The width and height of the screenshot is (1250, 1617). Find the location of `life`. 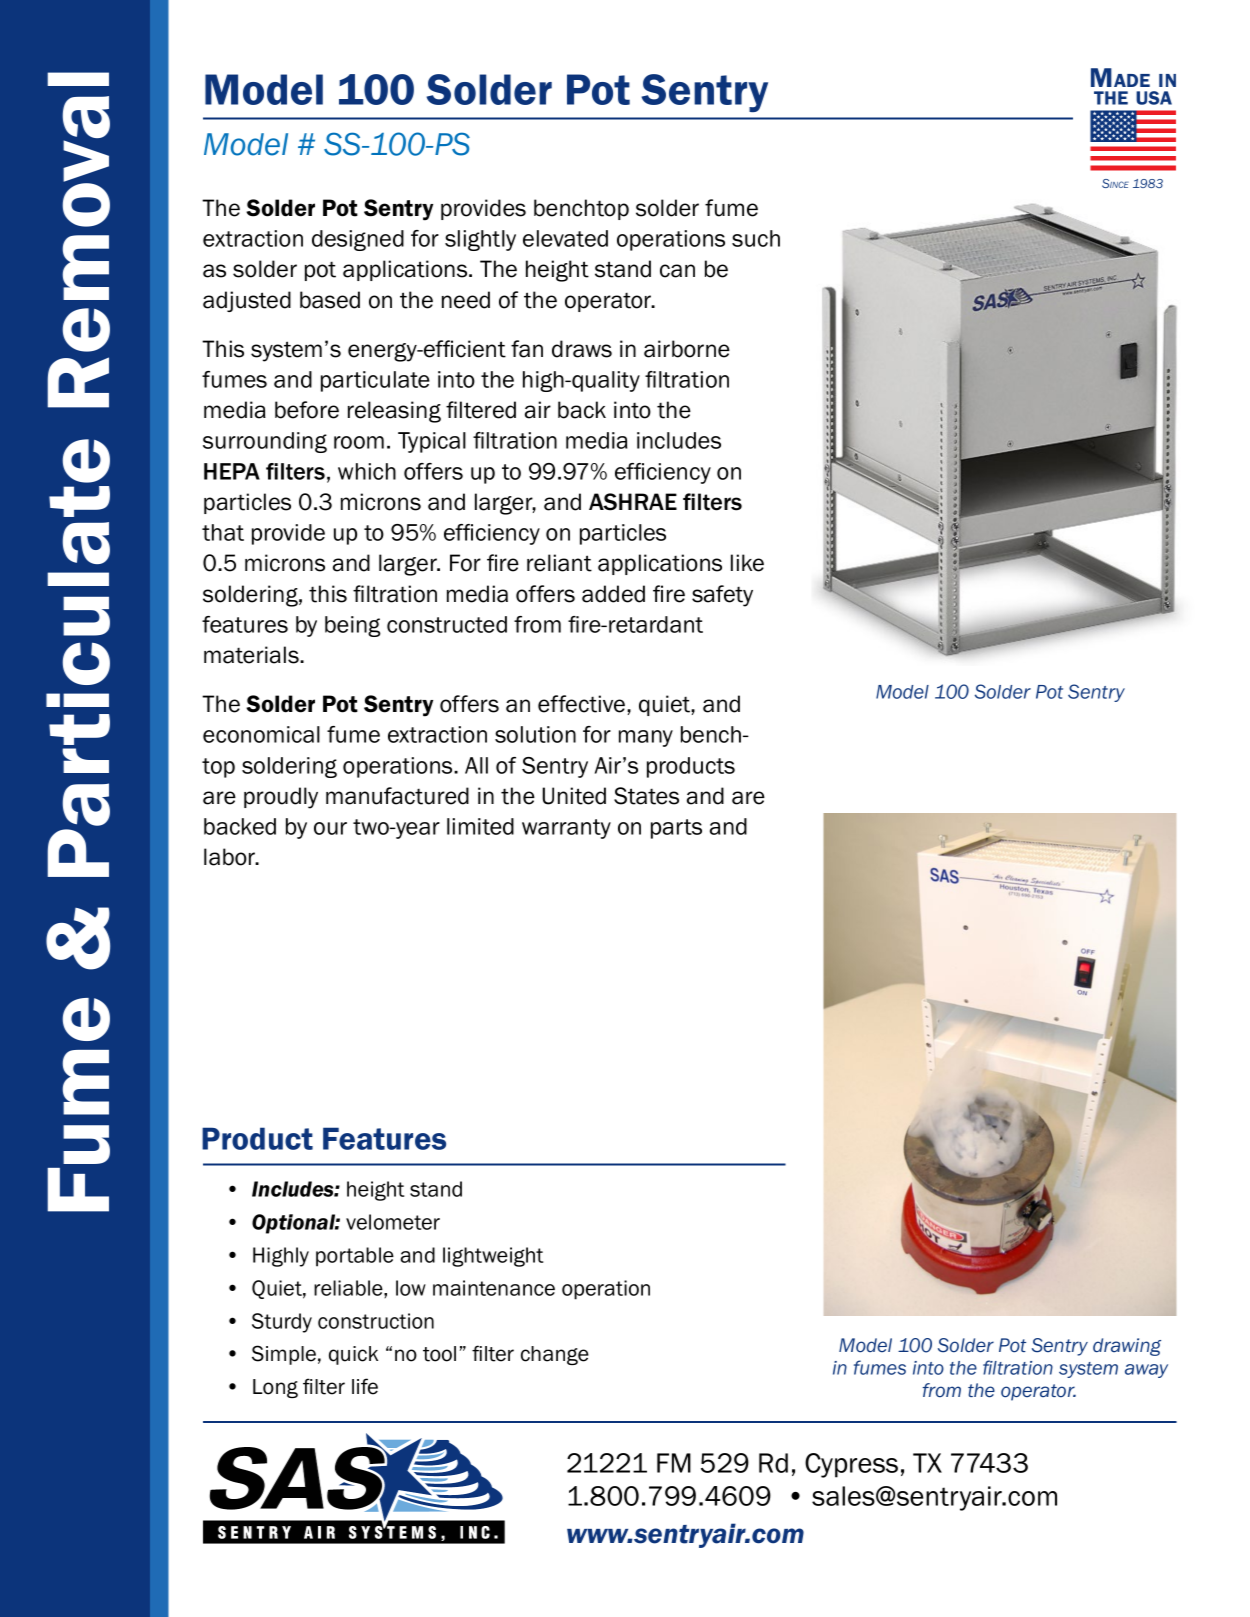

life is located at coordinates (365, 1386).
